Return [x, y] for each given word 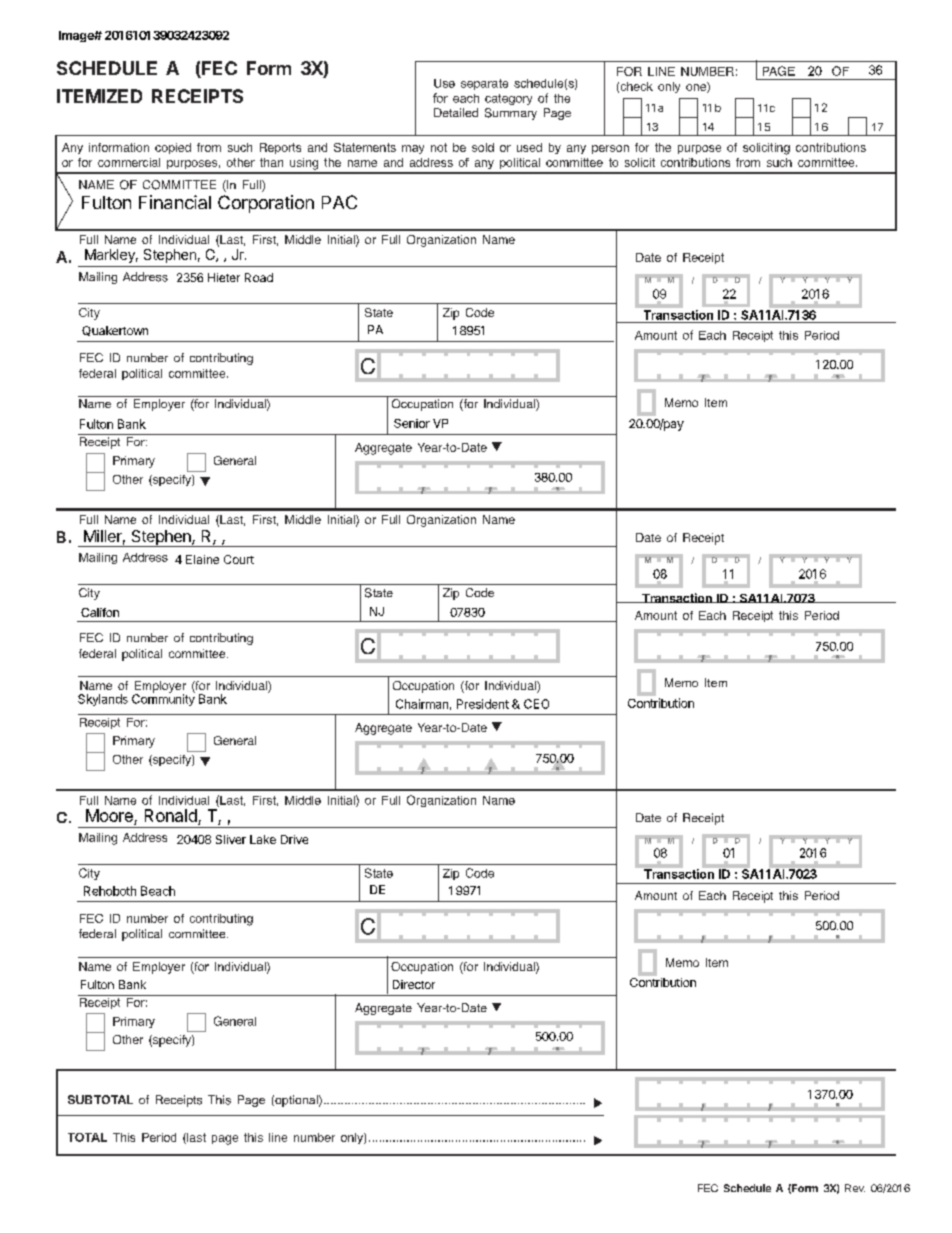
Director [414, 984]
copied [173, 148]
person [610, 149]
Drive [294, 839]
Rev [855, 1188]
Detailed [456, 112]
